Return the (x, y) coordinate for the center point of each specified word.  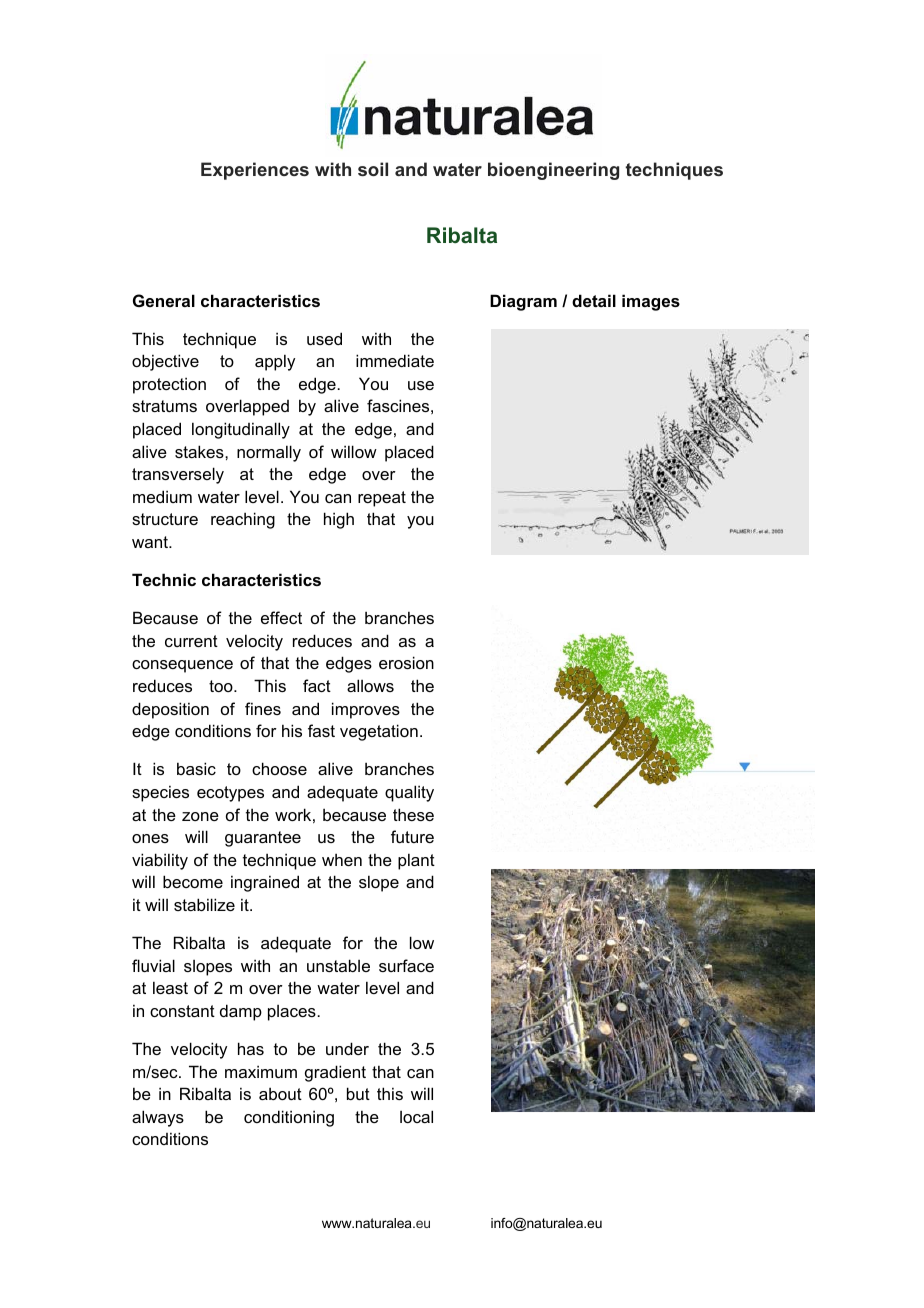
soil (373, 169)
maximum (261, 1071)
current (191, 641)
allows (370, 685)
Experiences (255, 171)
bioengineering (553, 171)
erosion (406, 662)
